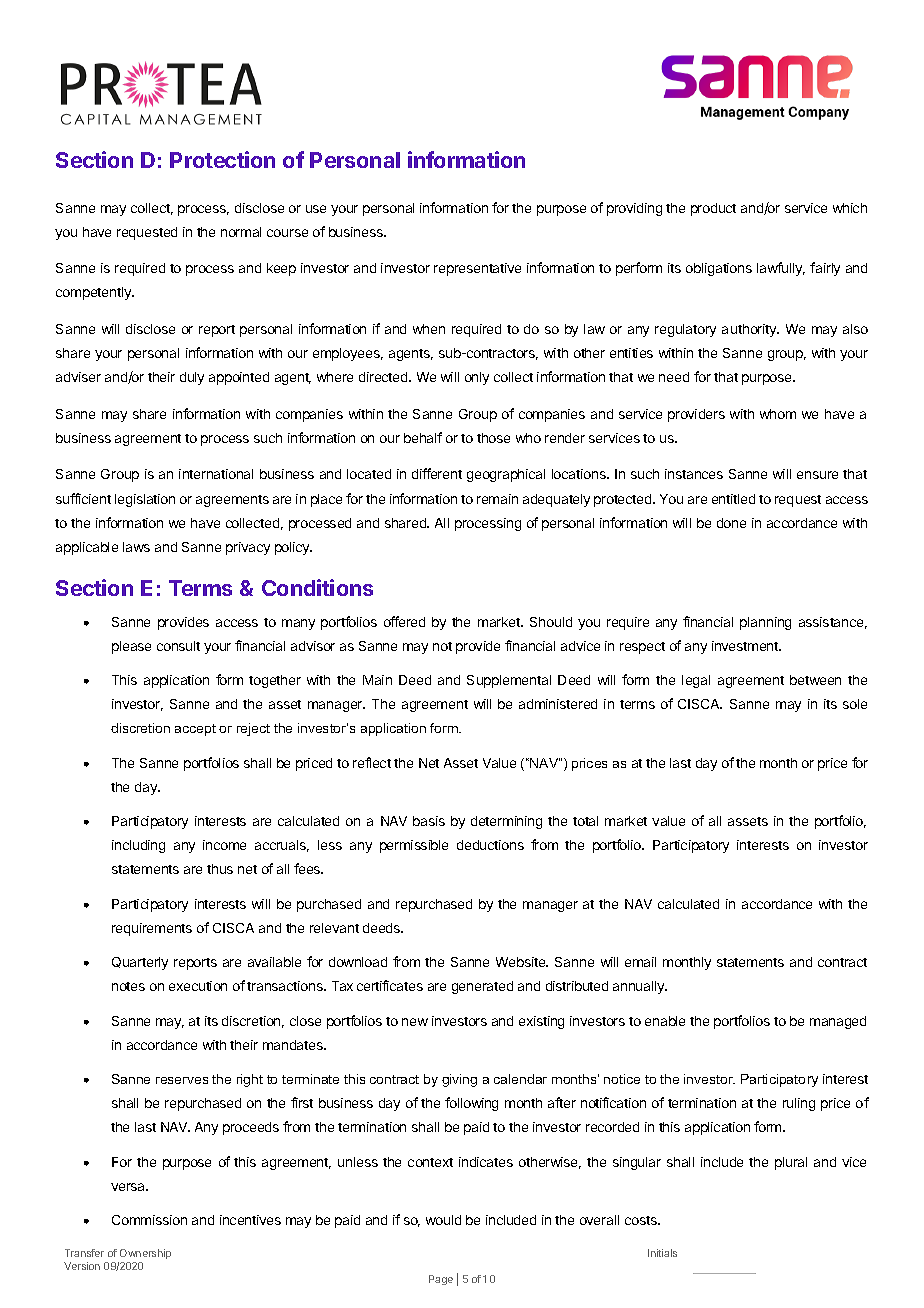  What do you see at coordinates (138, 846) in the document?
I see `including` at bounding box center [138, 846].
